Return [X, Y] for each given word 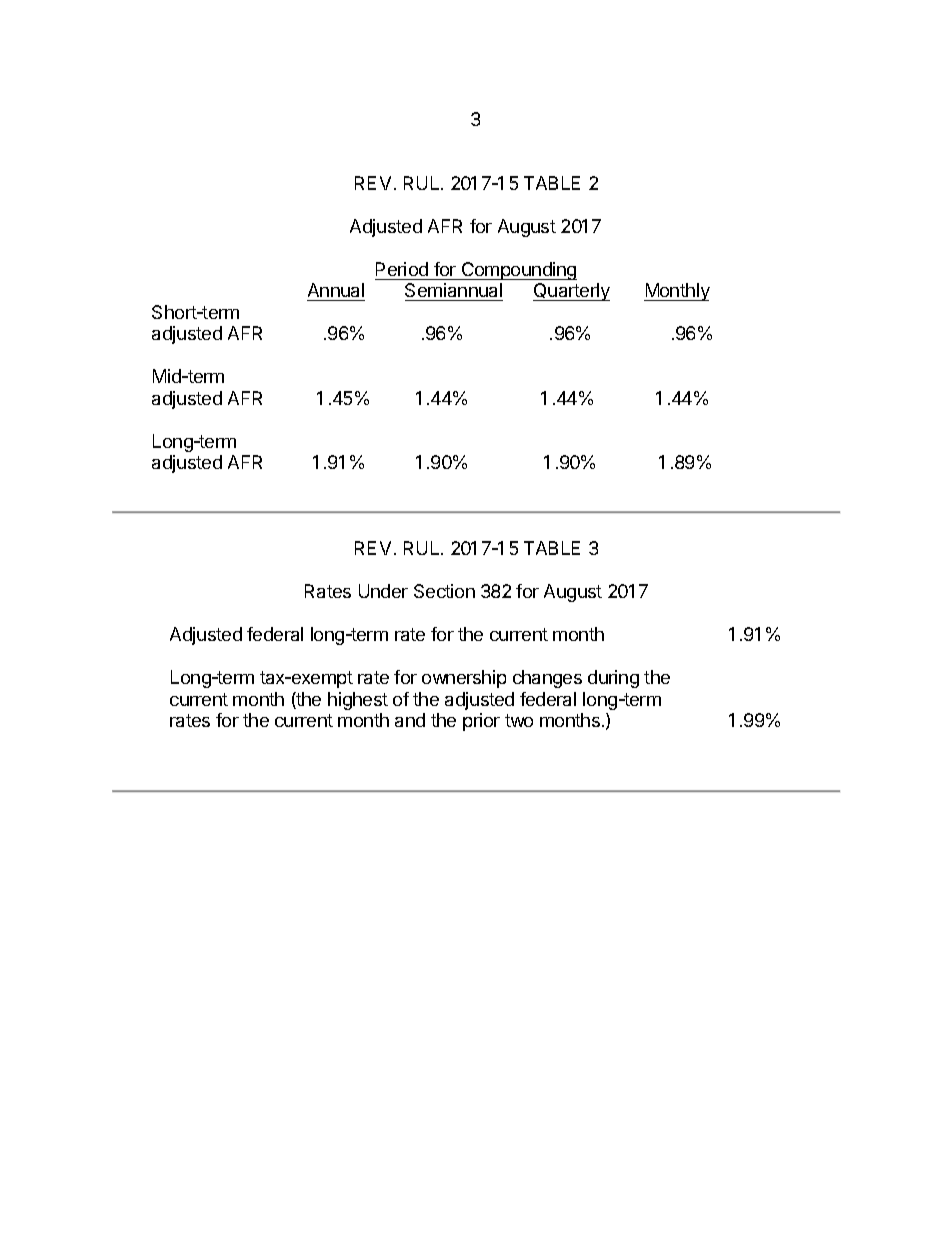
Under [383, 591]
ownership [464, 679]
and [410, 720]
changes [547, 679]
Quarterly [571, 292]
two [519, 720]
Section [444, 591]
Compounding [518, 271]
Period [402, 269]
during [613, 679]
